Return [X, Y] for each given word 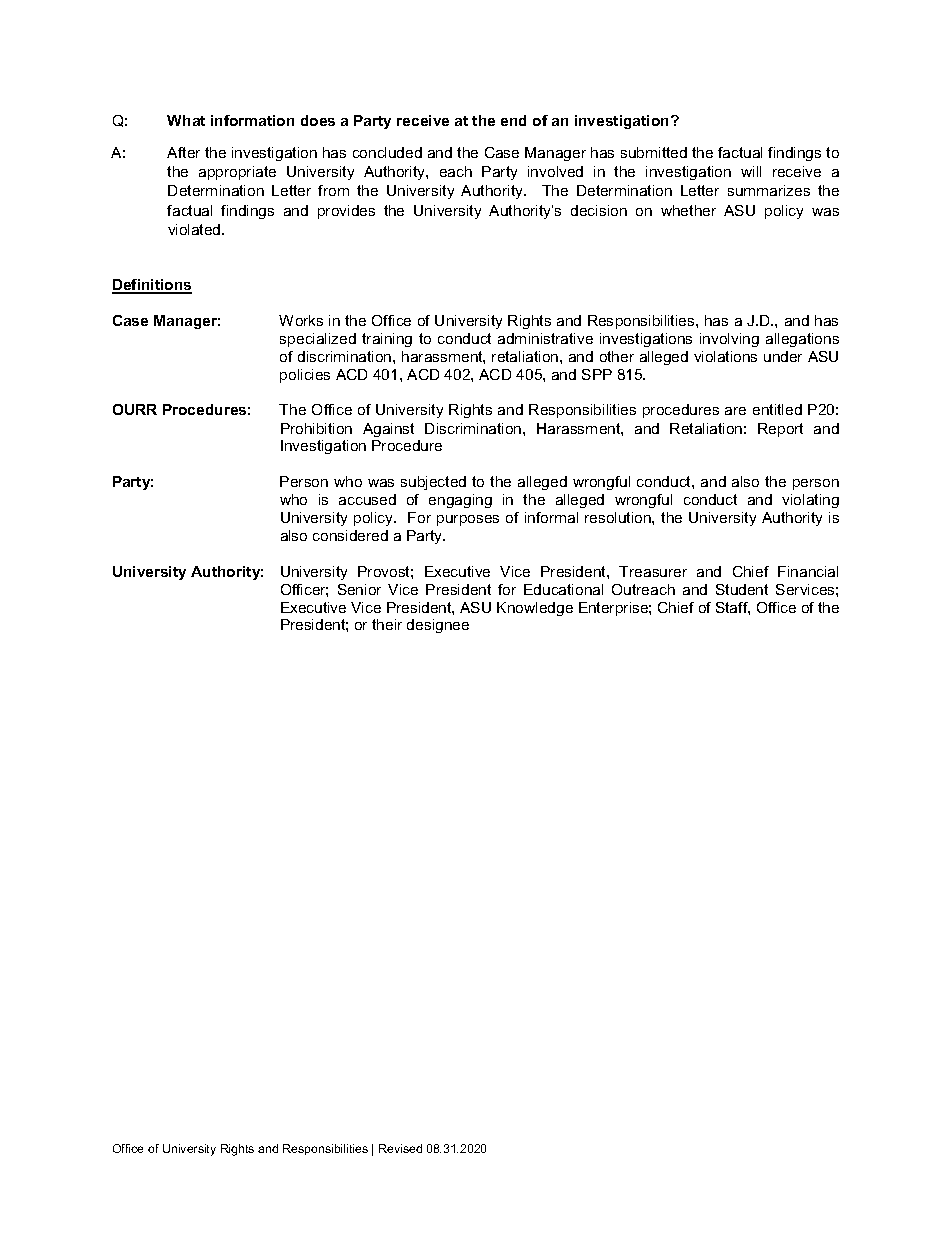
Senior [359, 589]
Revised [400, 1148]
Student [742, 589]
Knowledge [535, 609]
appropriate [237, 173]
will [751, 171]
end [513, 120]
